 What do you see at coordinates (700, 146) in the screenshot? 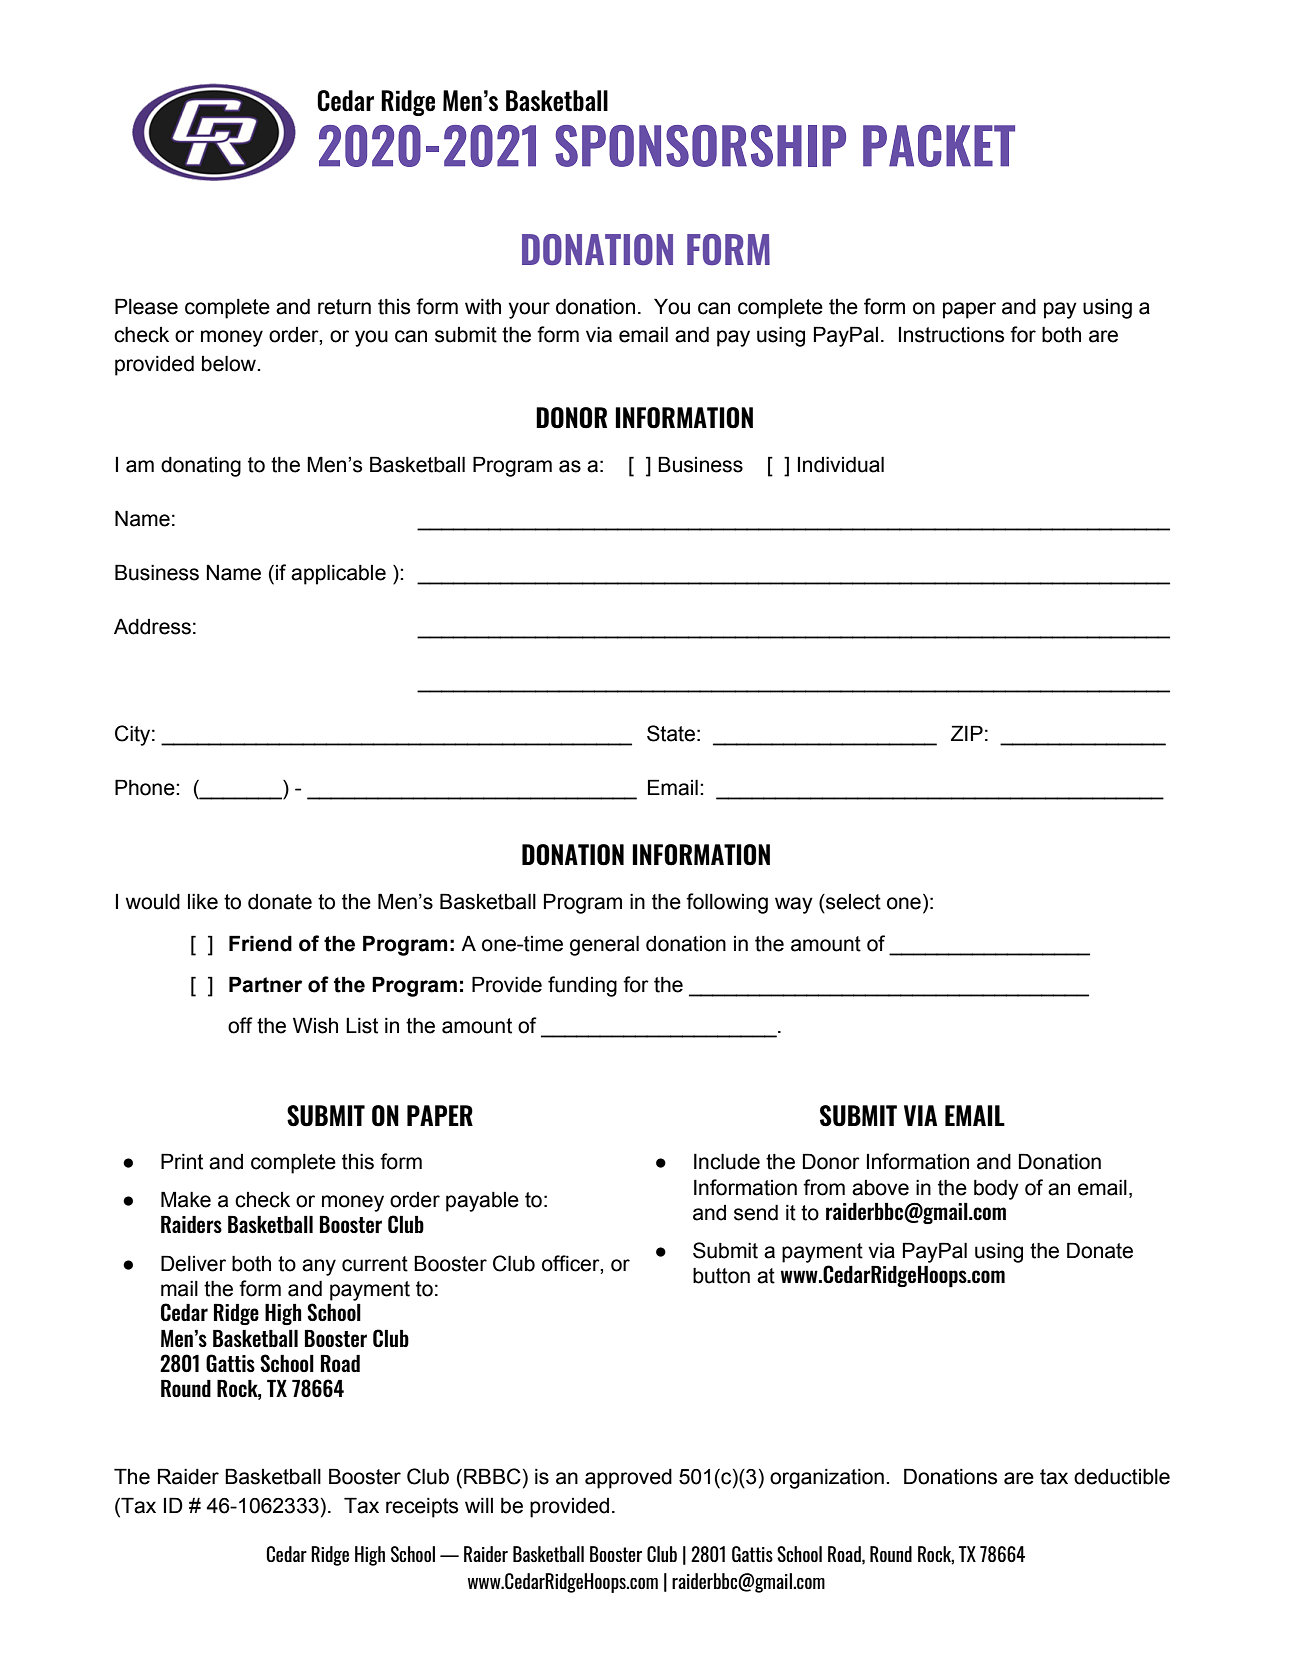
I see `SPONSORSHIP` at bounding box center [700, 146].
